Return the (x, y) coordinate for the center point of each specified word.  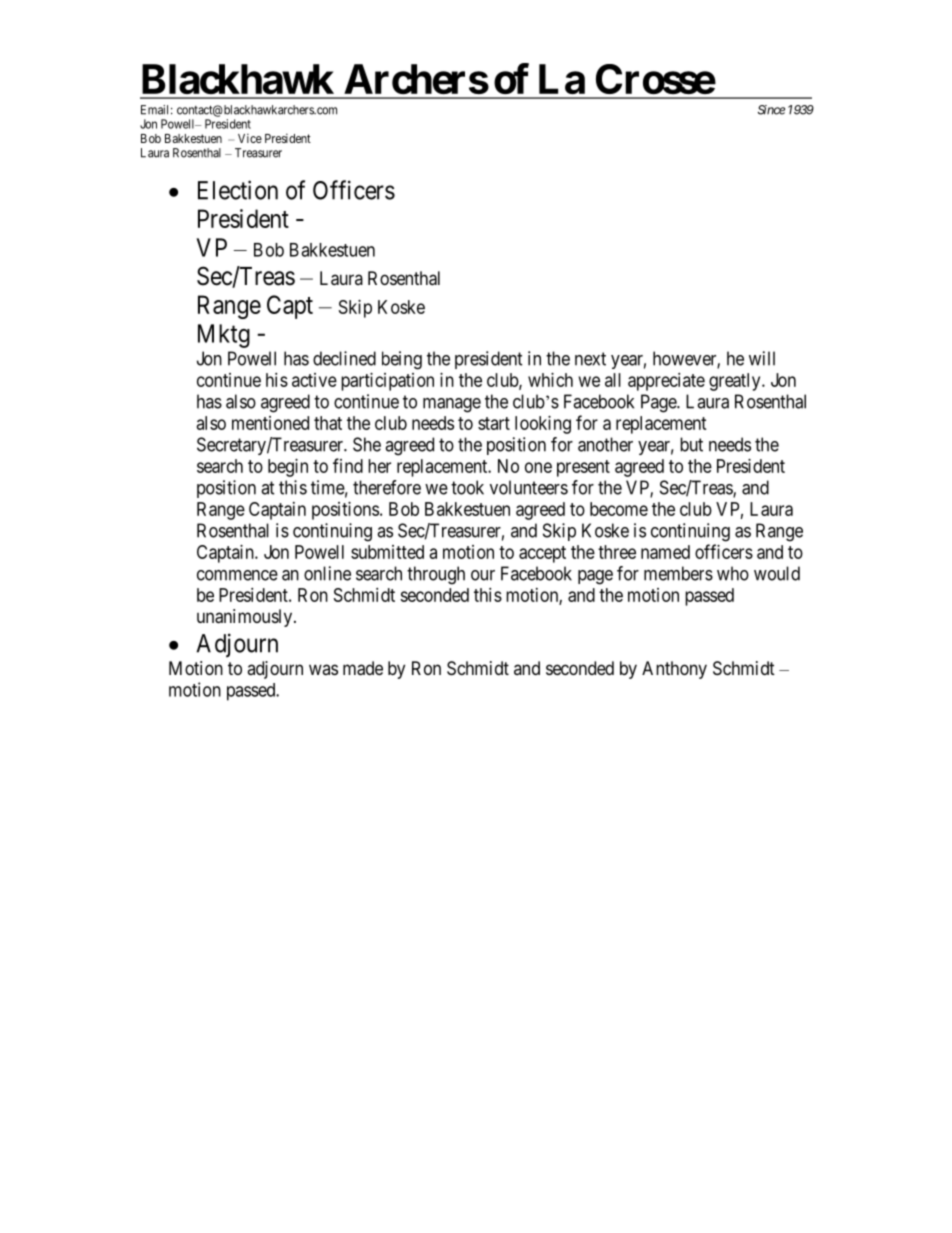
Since (771, 110)
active (314, 380)
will (762, 358)
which (550, 380)
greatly (736, 382)
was (323, 669)
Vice (250, 138)
